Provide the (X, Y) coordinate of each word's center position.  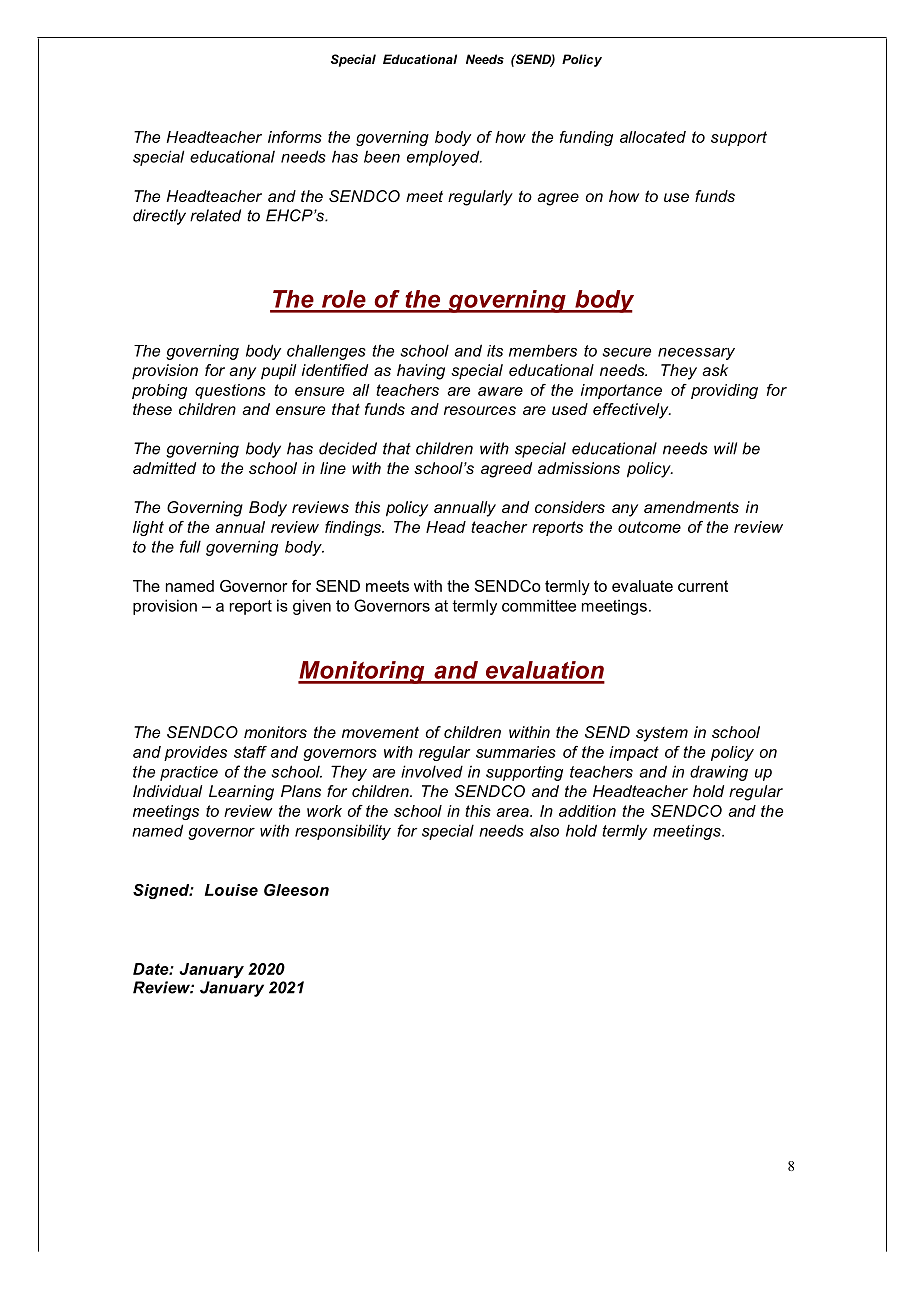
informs (295, 137)
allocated (653, 137)
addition (587, 811)
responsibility (343, 832)
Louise (231, 890)
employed (444, 158)
